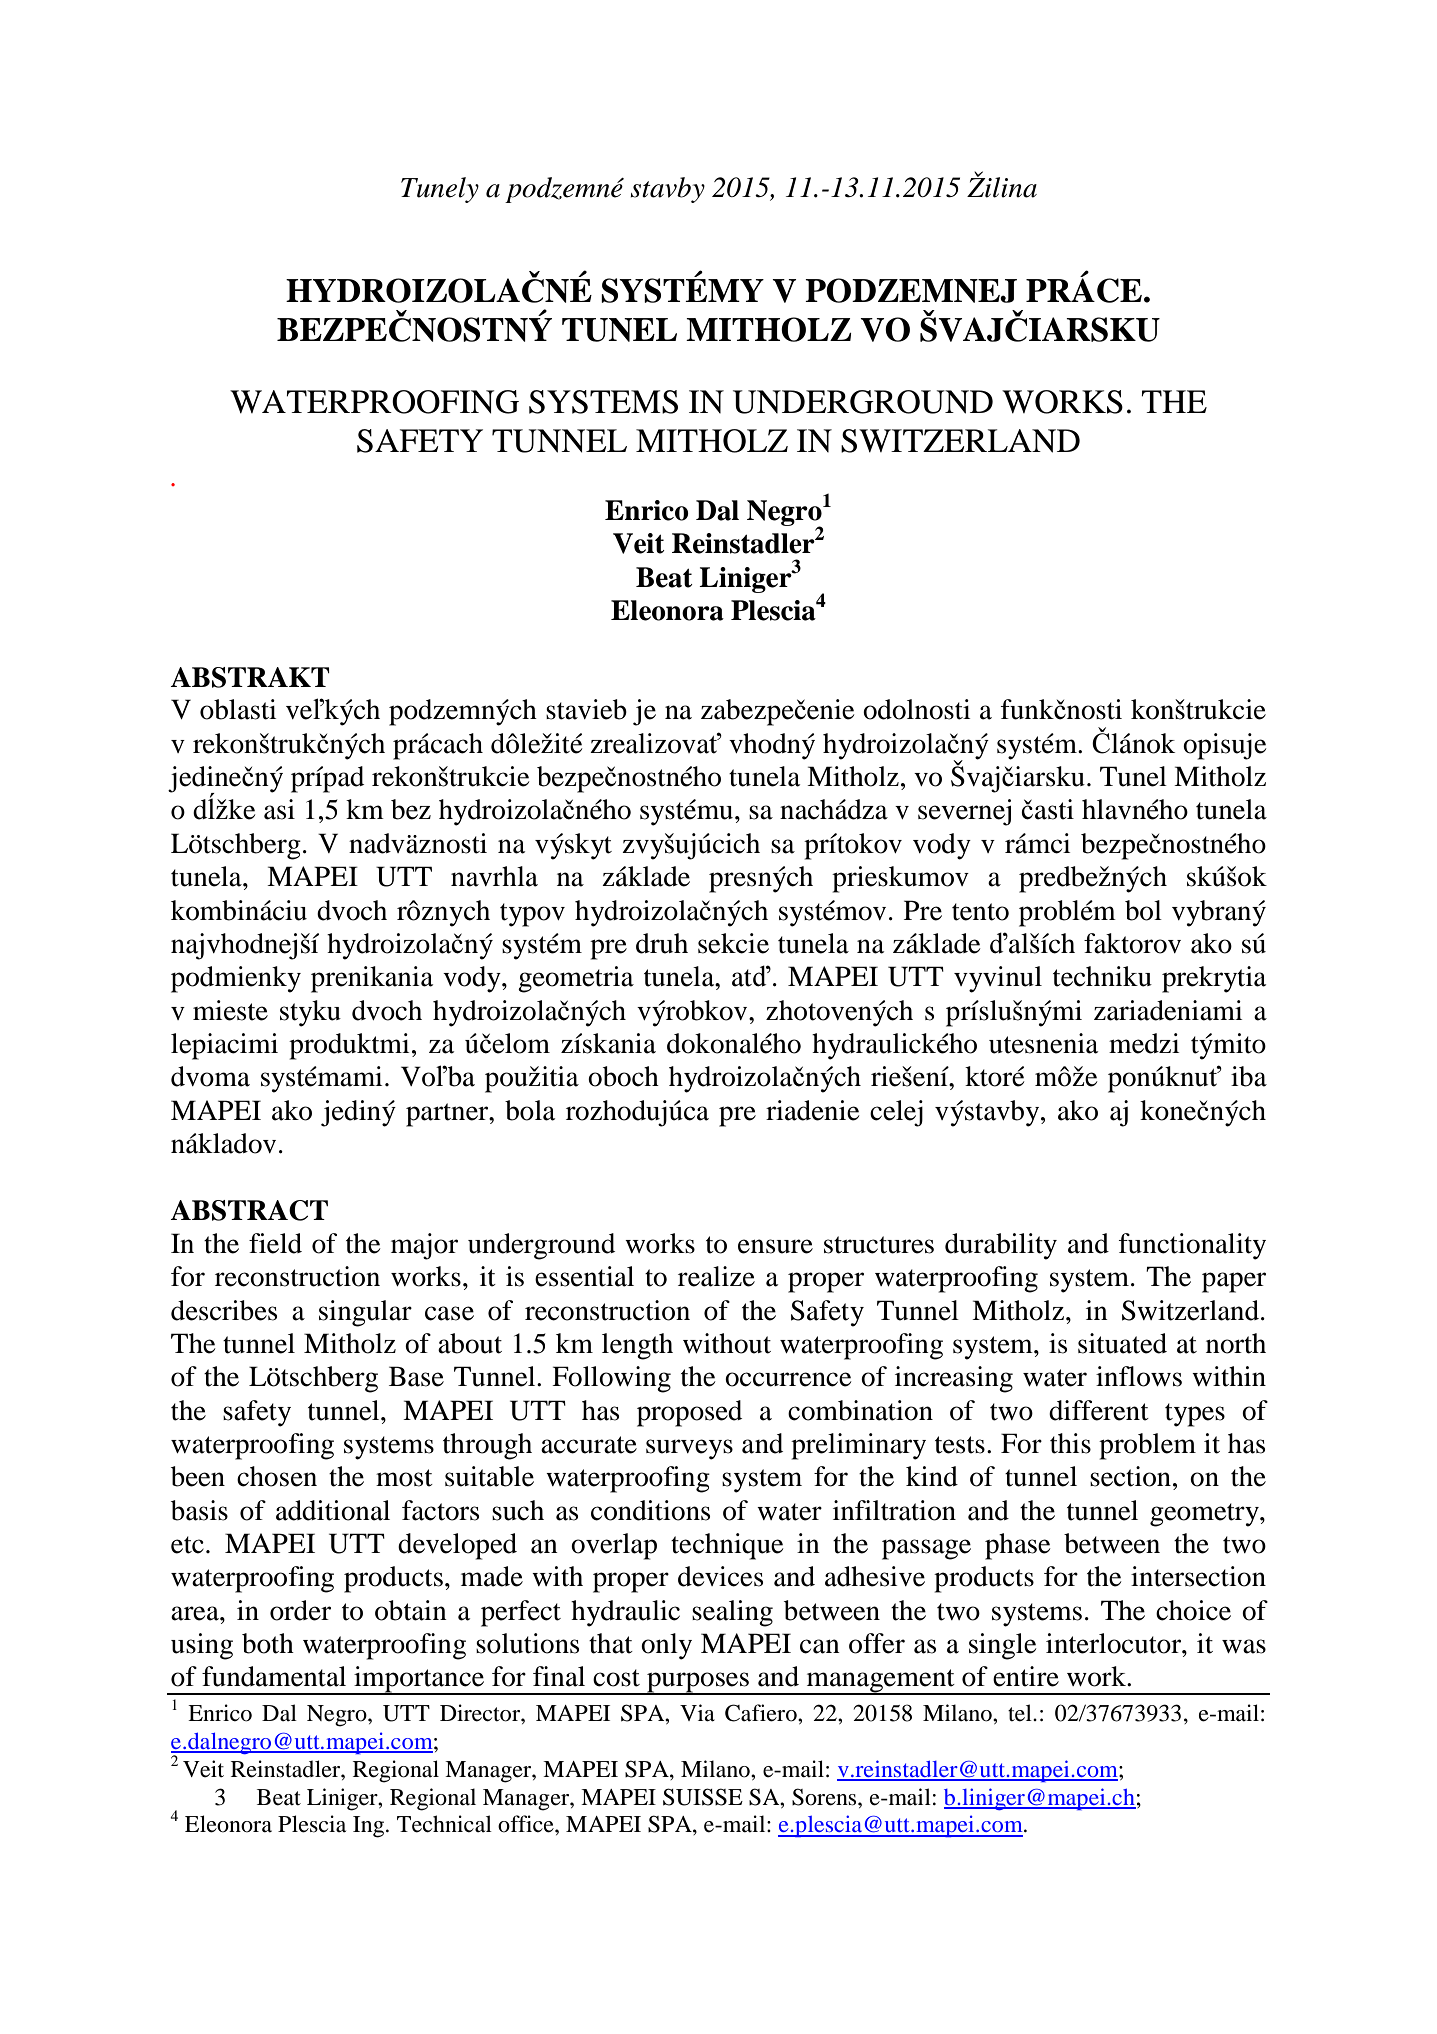  I want to click on ensure, so click(775, 1246).
